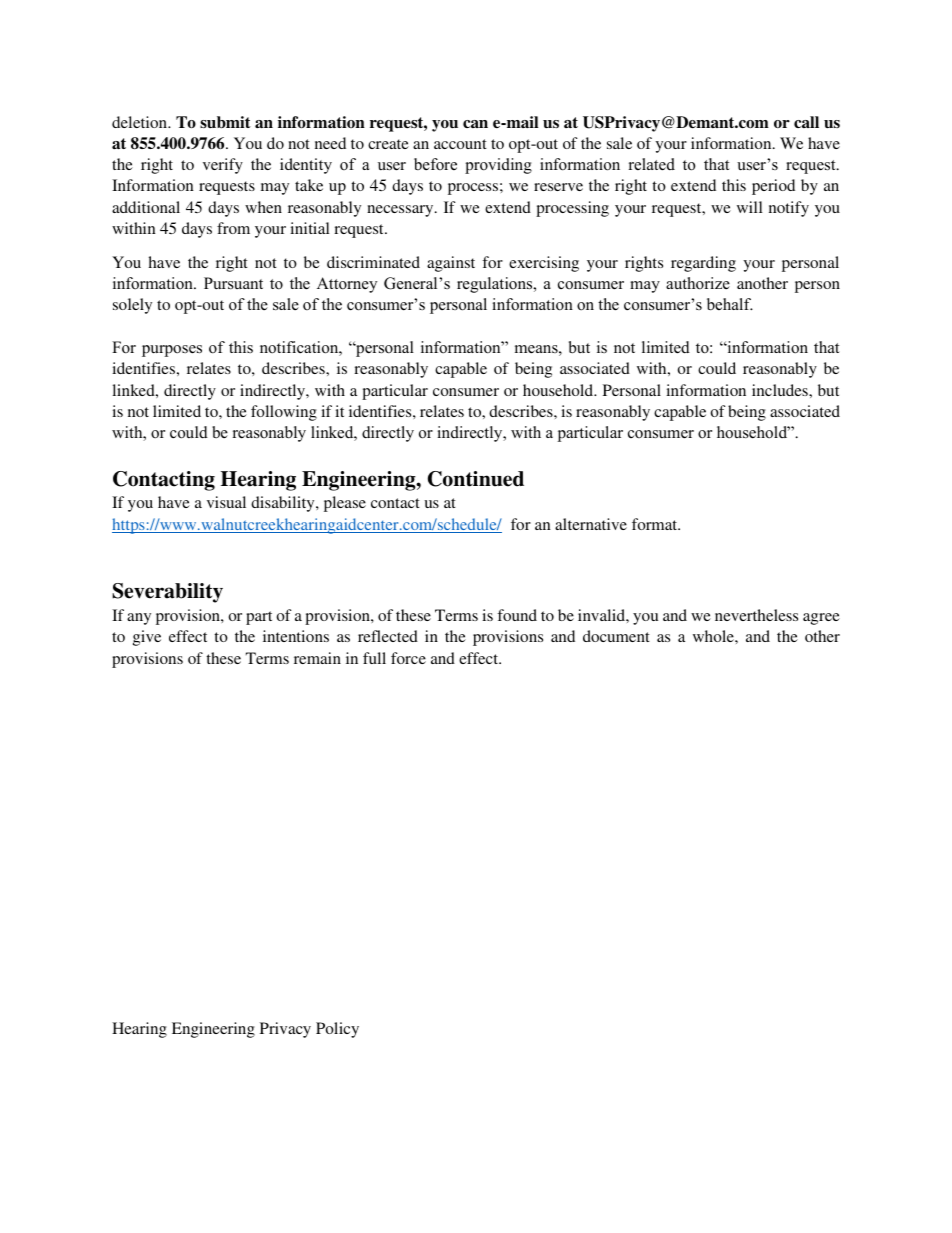 This document has height=1233, width=952. I want to click on remain, so click(317, 658).
